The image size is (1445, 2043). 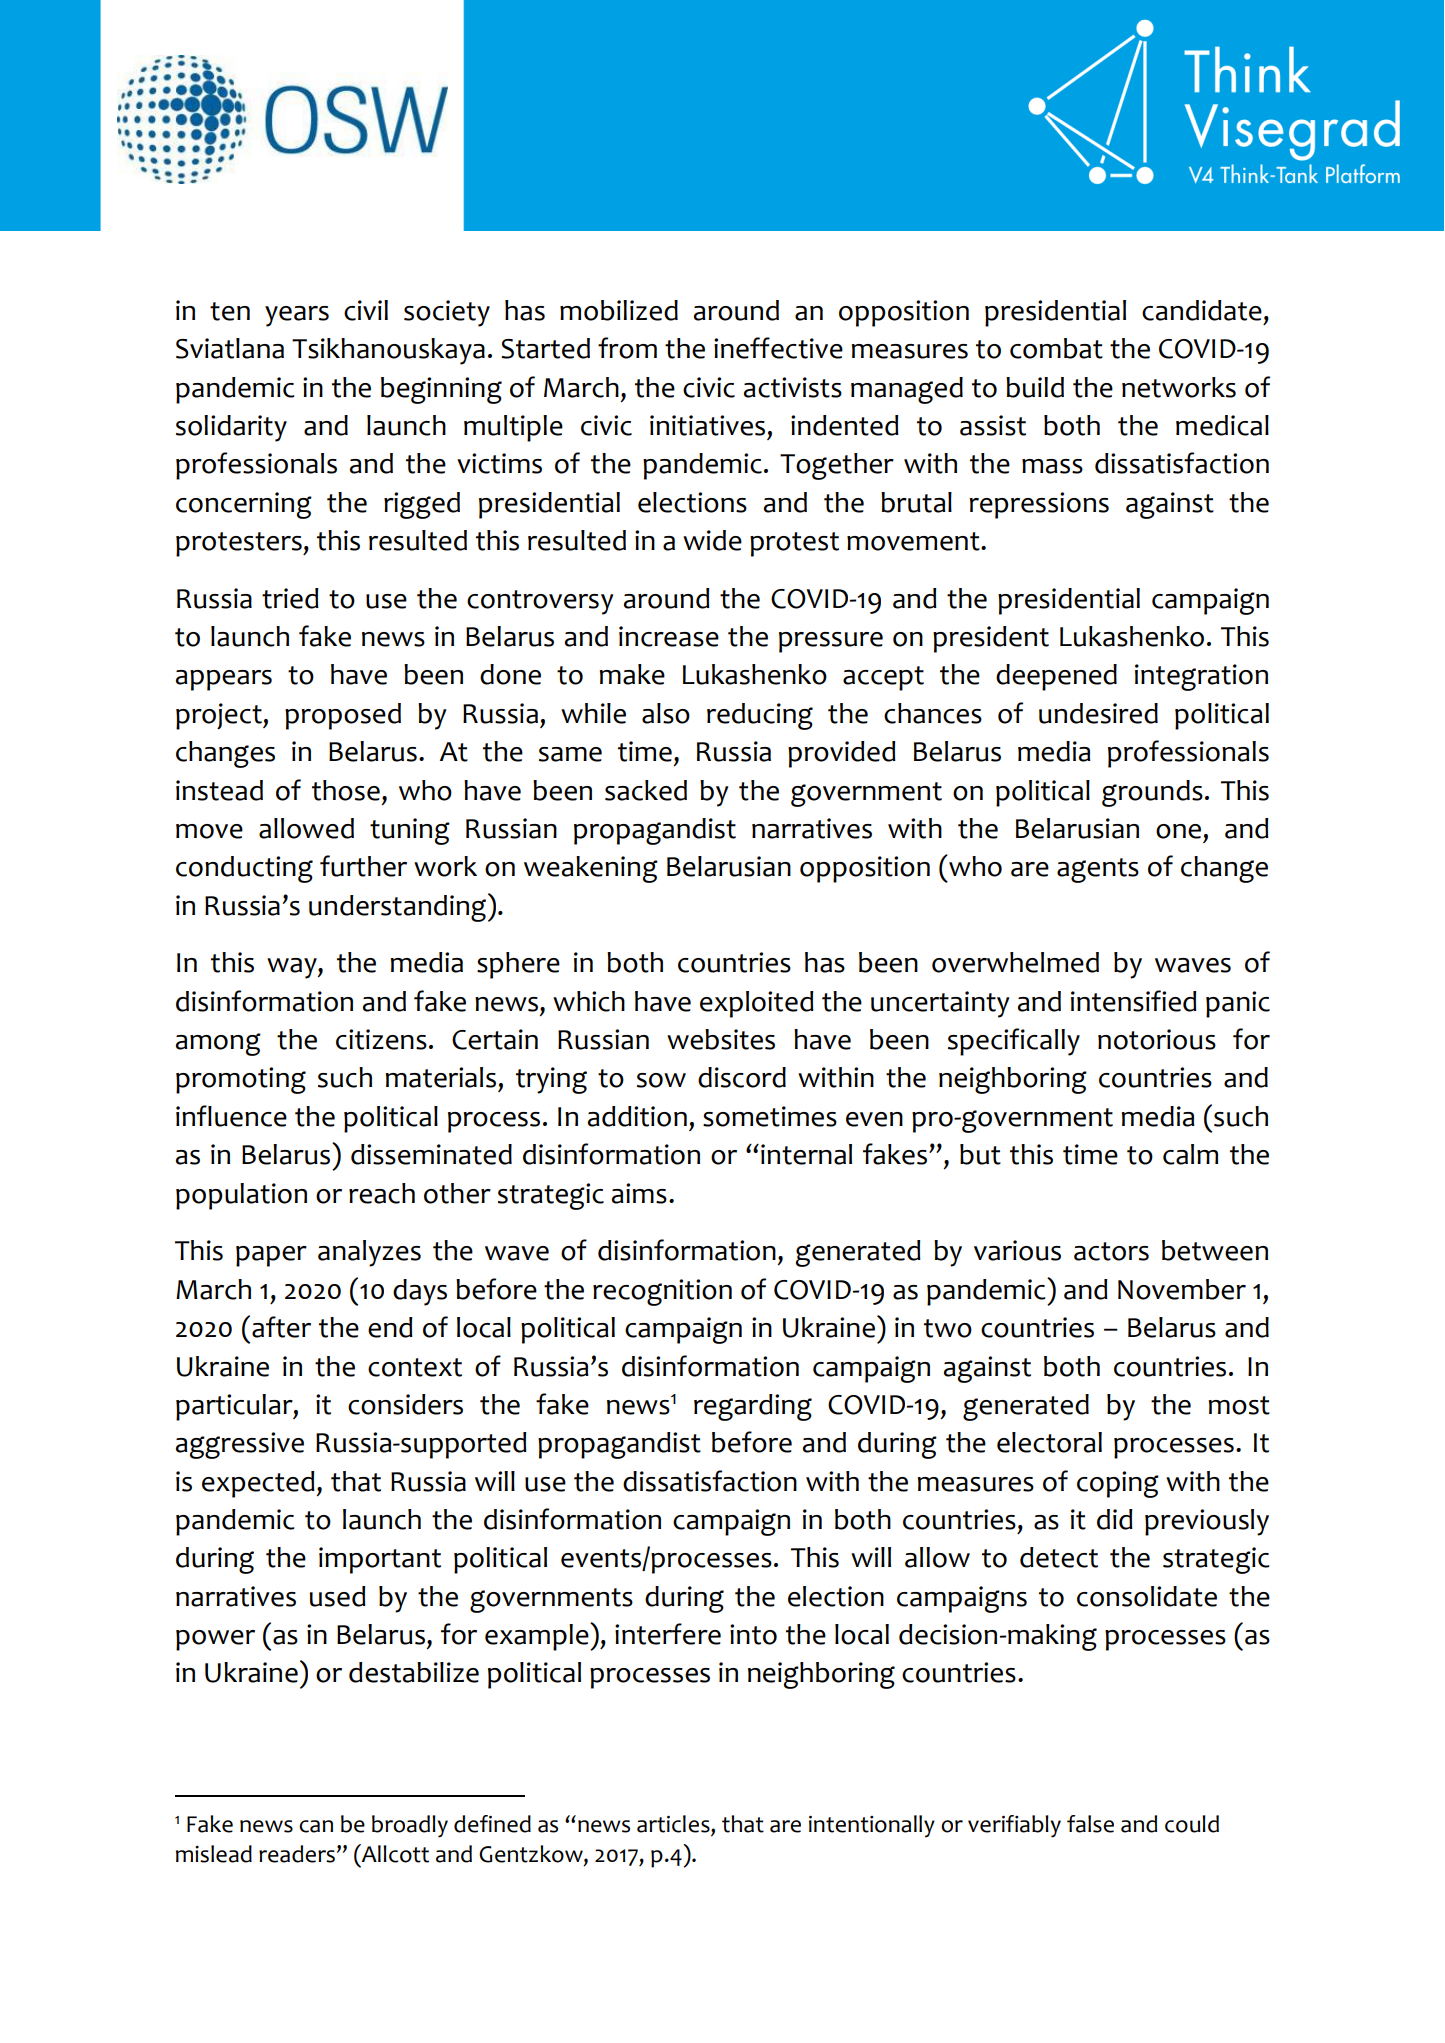 I want to click on readers, so click(x=297, y=1854).
